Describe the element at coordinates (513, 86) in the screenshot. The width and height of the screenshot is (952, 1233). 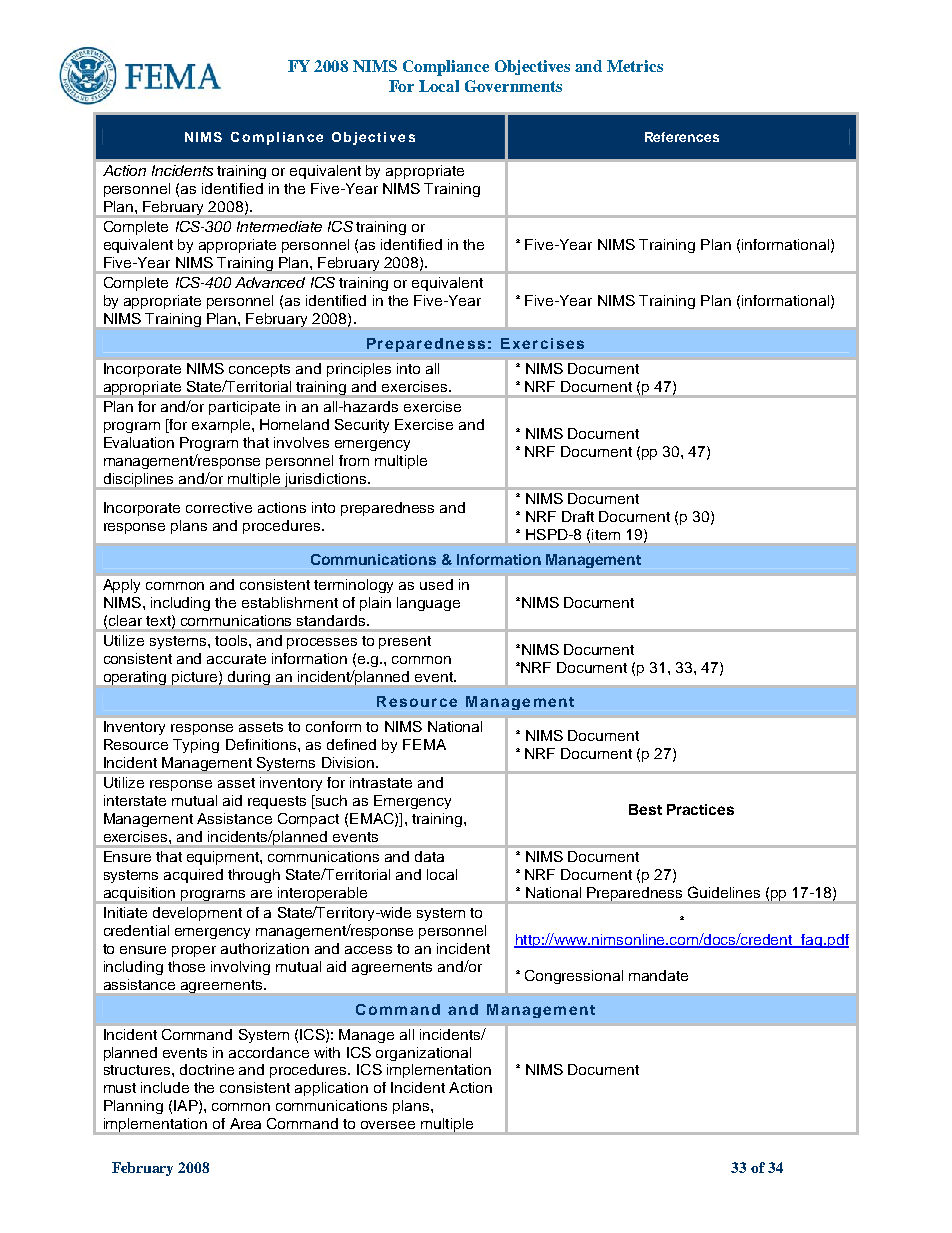
I see `Governments` at that location.
